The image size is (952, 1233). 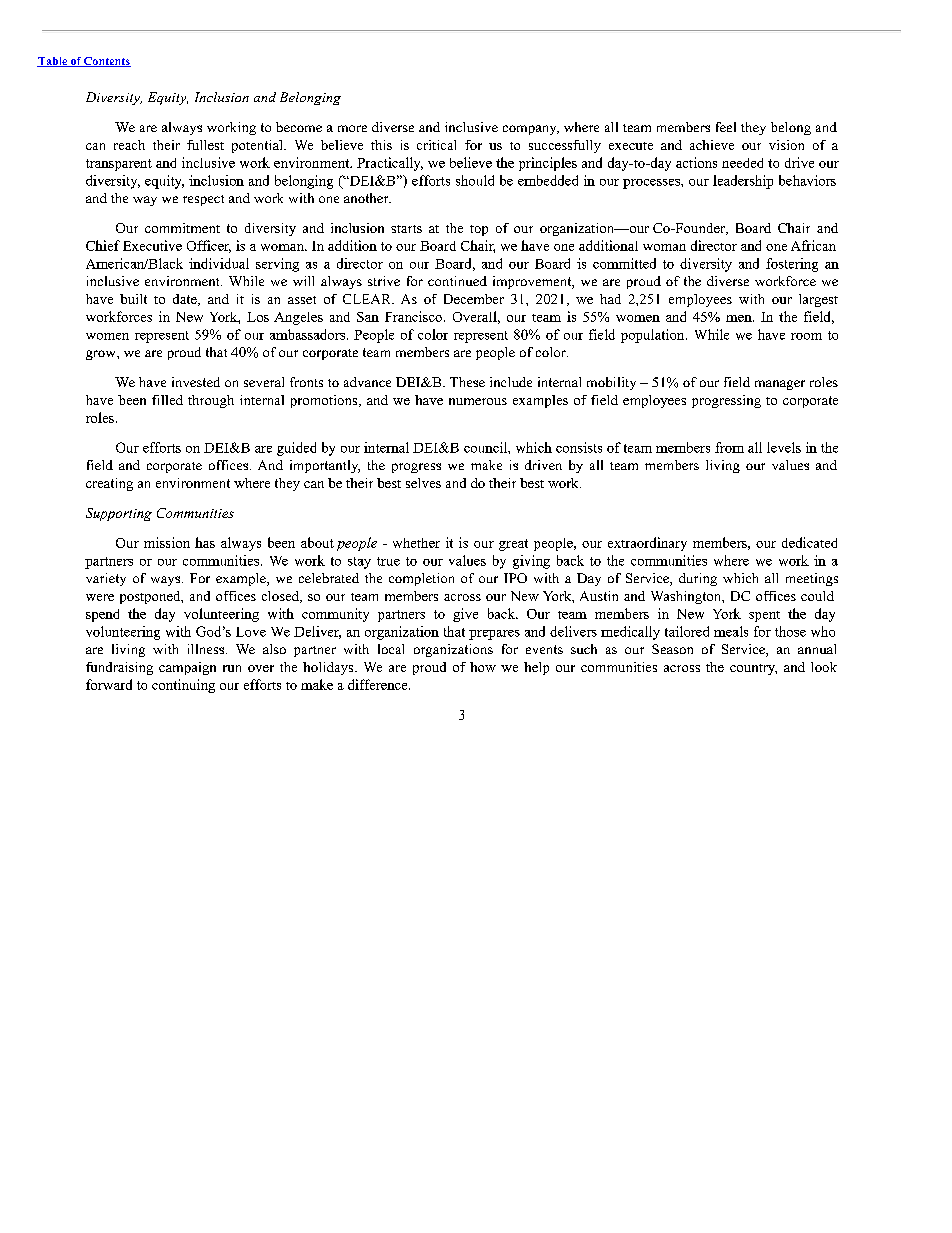 I want to click on Supporting, so click(x=119, y=514).
